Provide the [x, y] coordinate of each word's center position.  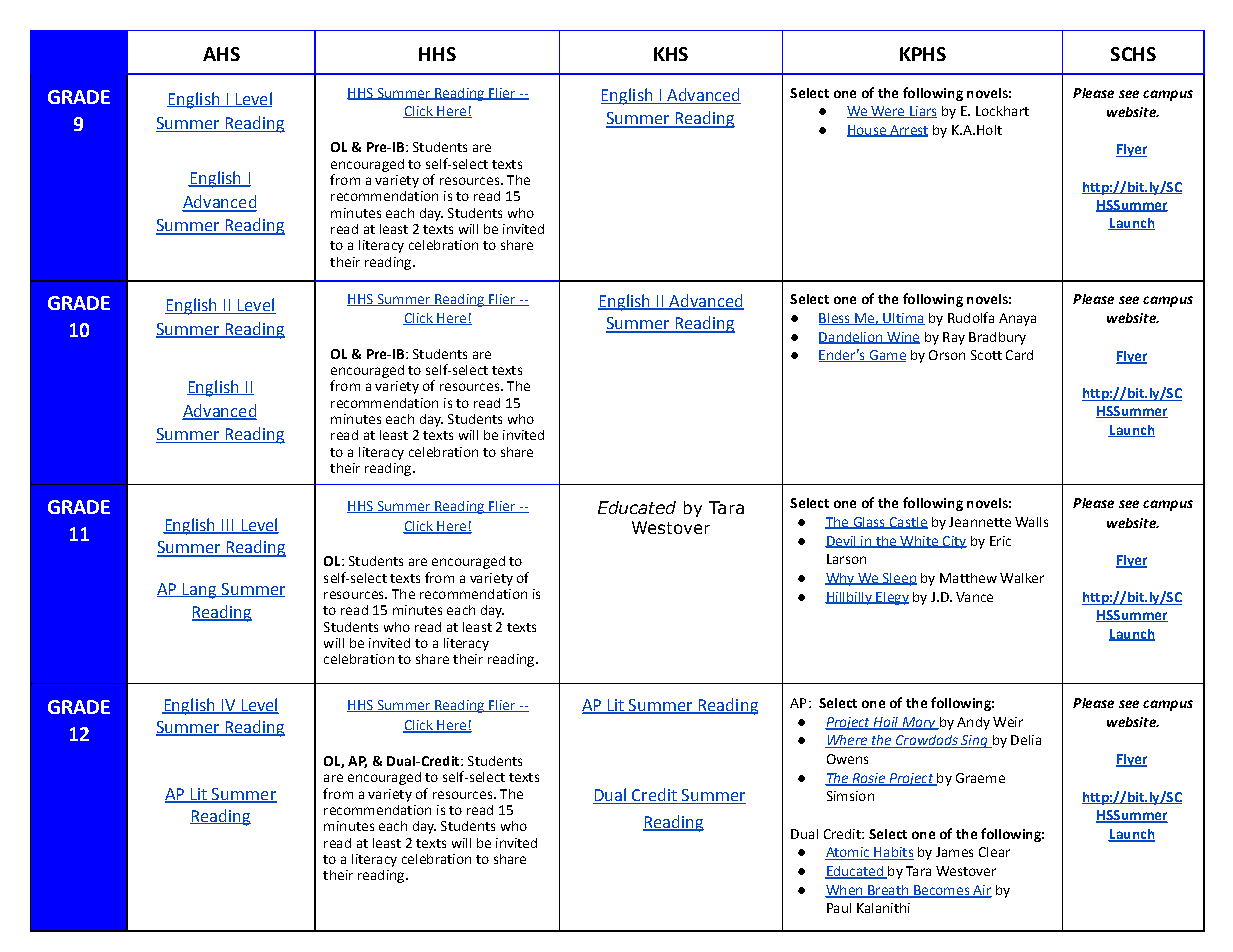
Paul [839, 908]
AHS [221, 54]
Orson [947, 355]
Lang [200, 591]
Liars [922, 112]
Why [840, 579]
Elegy [891, 598]
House [867, 131]
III [228, 526]
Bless [835, 319]
